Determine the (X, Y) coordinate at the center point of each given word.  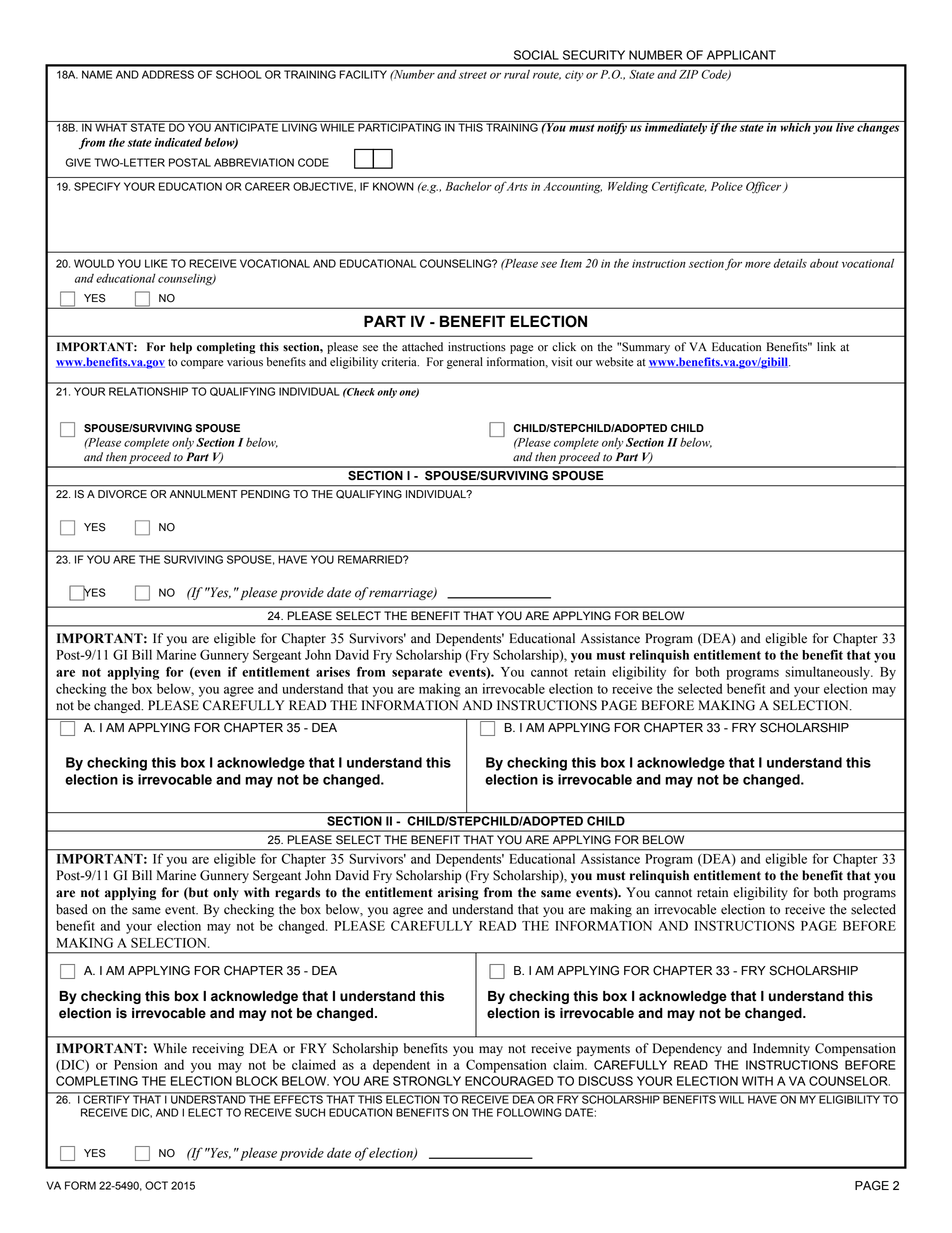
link (826, 346)
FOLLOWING (529, 1112)
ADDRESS (168, 74)
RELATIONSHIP (148, 391)
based (72, 909)
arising (458, 893)
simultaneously (828, 673)
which (795, 126)
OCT (156, 1185)
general (465, 363)
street (473, 75)
